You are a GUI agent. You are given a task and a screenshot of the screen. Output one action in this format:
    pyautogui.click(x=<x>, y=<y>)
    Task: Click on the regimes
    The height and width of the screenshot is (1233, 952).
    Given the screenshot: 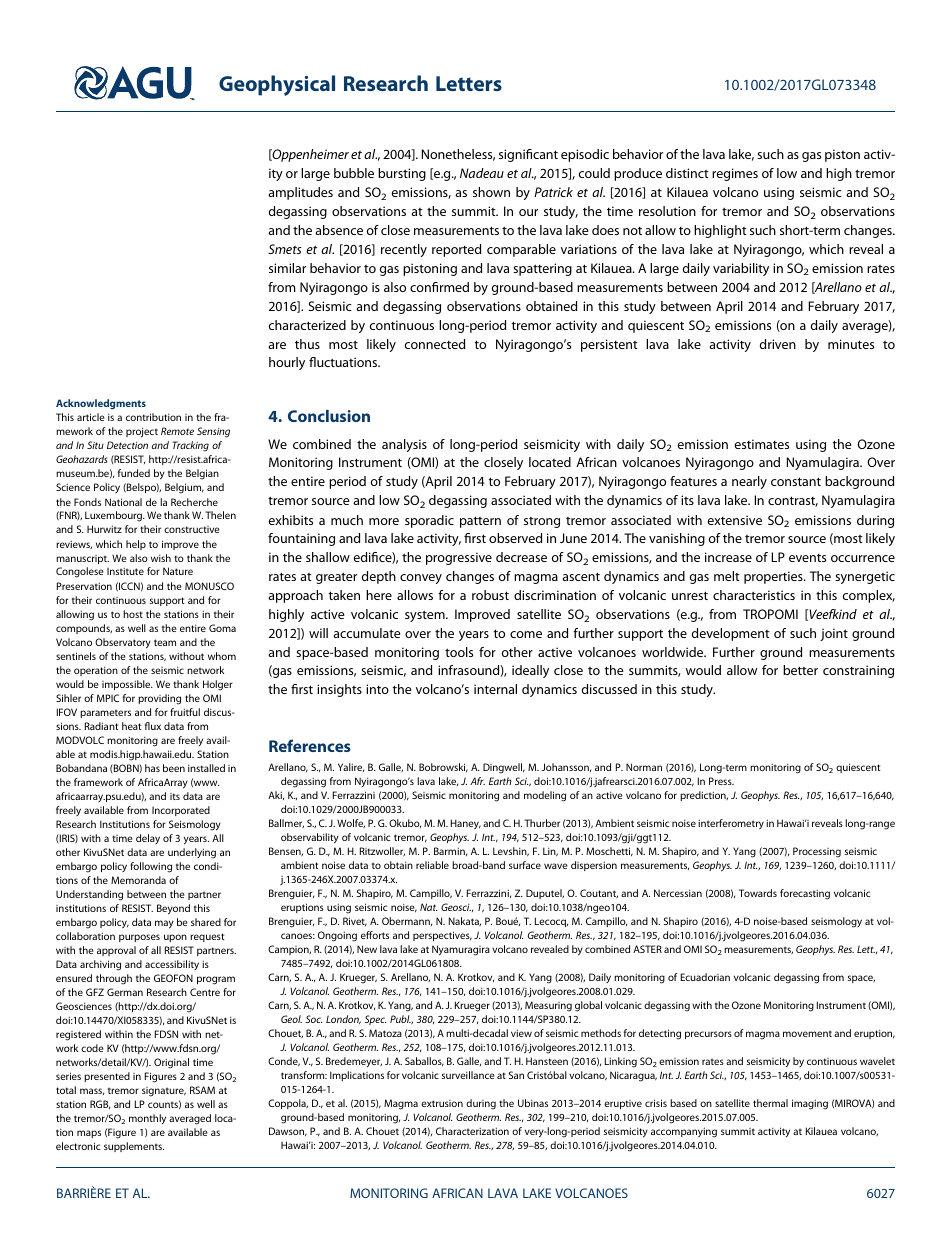 What is the action you would take?
    pyautogui.click(x=735, y=174)
